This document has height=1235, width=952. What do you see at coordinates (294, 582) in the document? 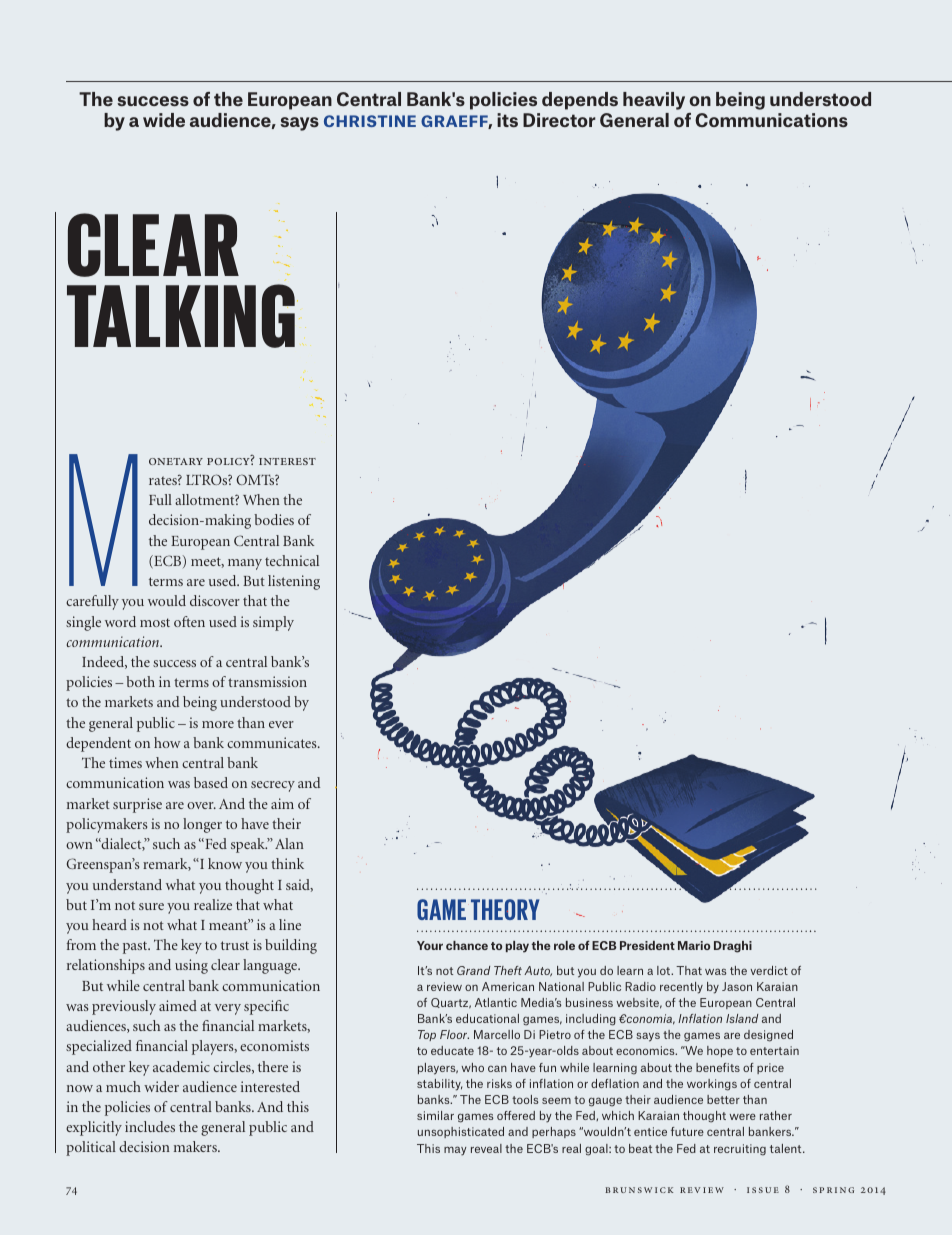
I see `listening` at bounding box center [294, 582].
